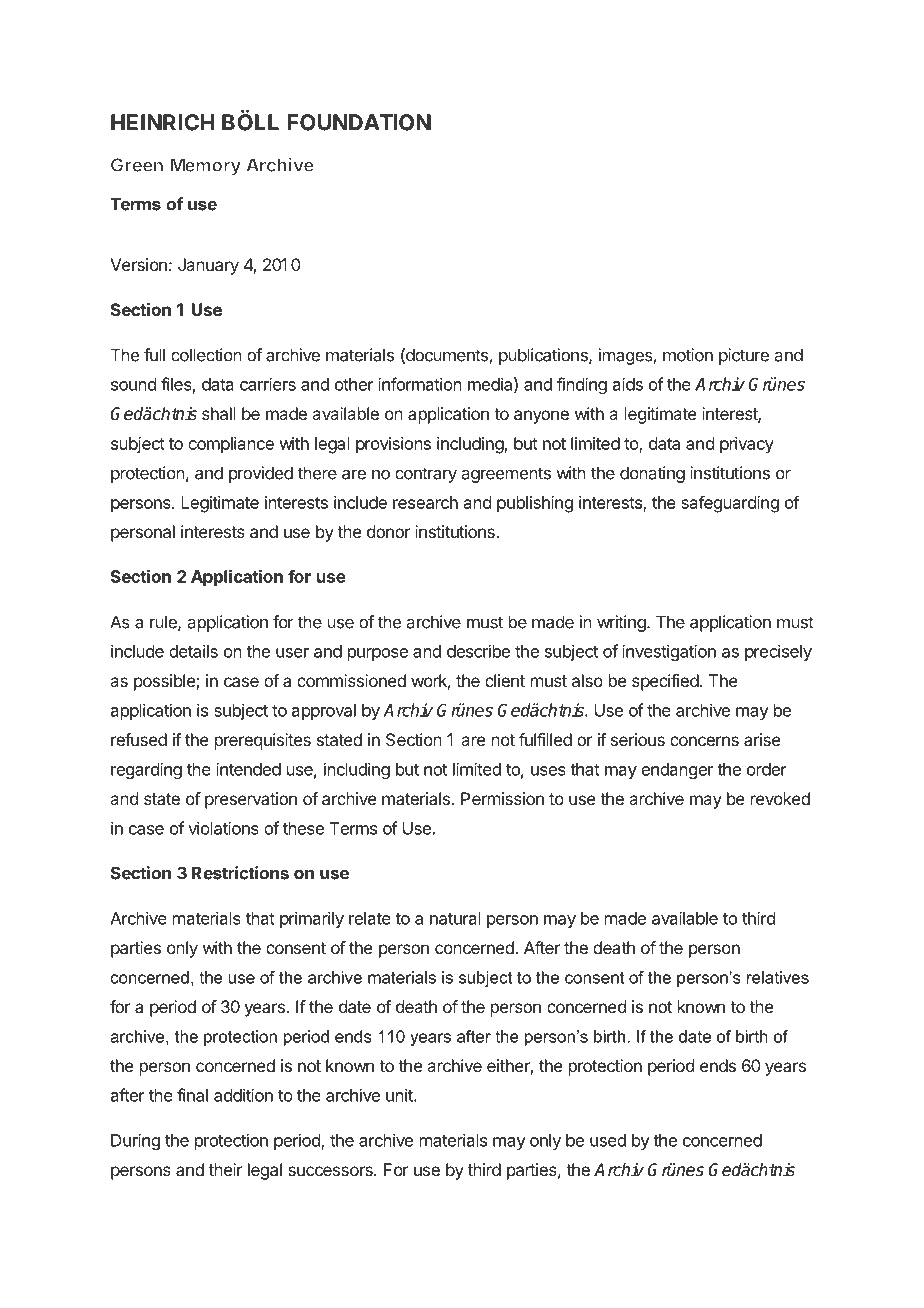  I want to click on describe, so click(478, 651).
